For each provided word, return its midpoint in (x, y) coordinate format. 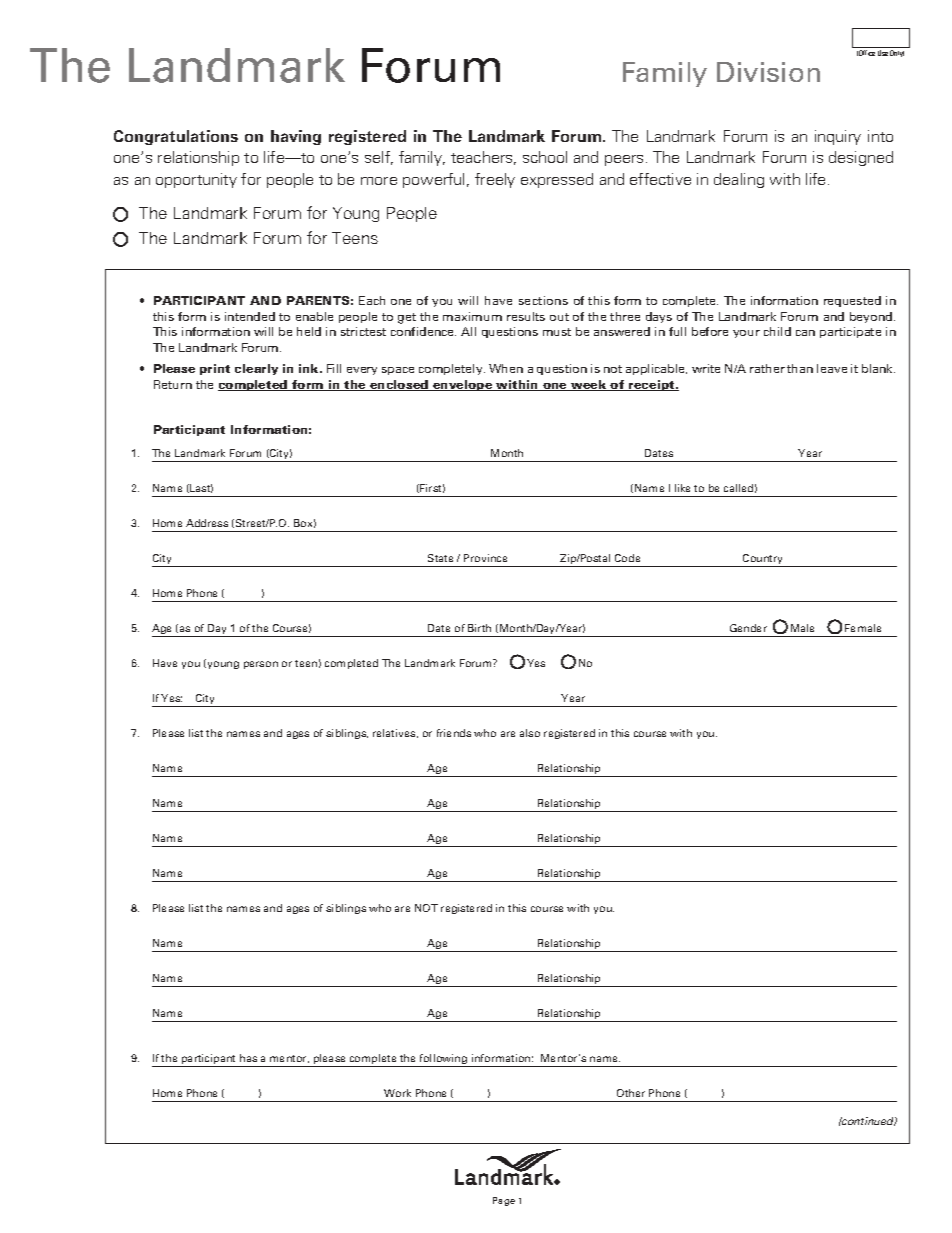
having (296, 137)
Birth (479, 628)
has (248, 1058)
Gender (748, 628)
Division (768, 72)
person (261, 665)
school (545, 157)
